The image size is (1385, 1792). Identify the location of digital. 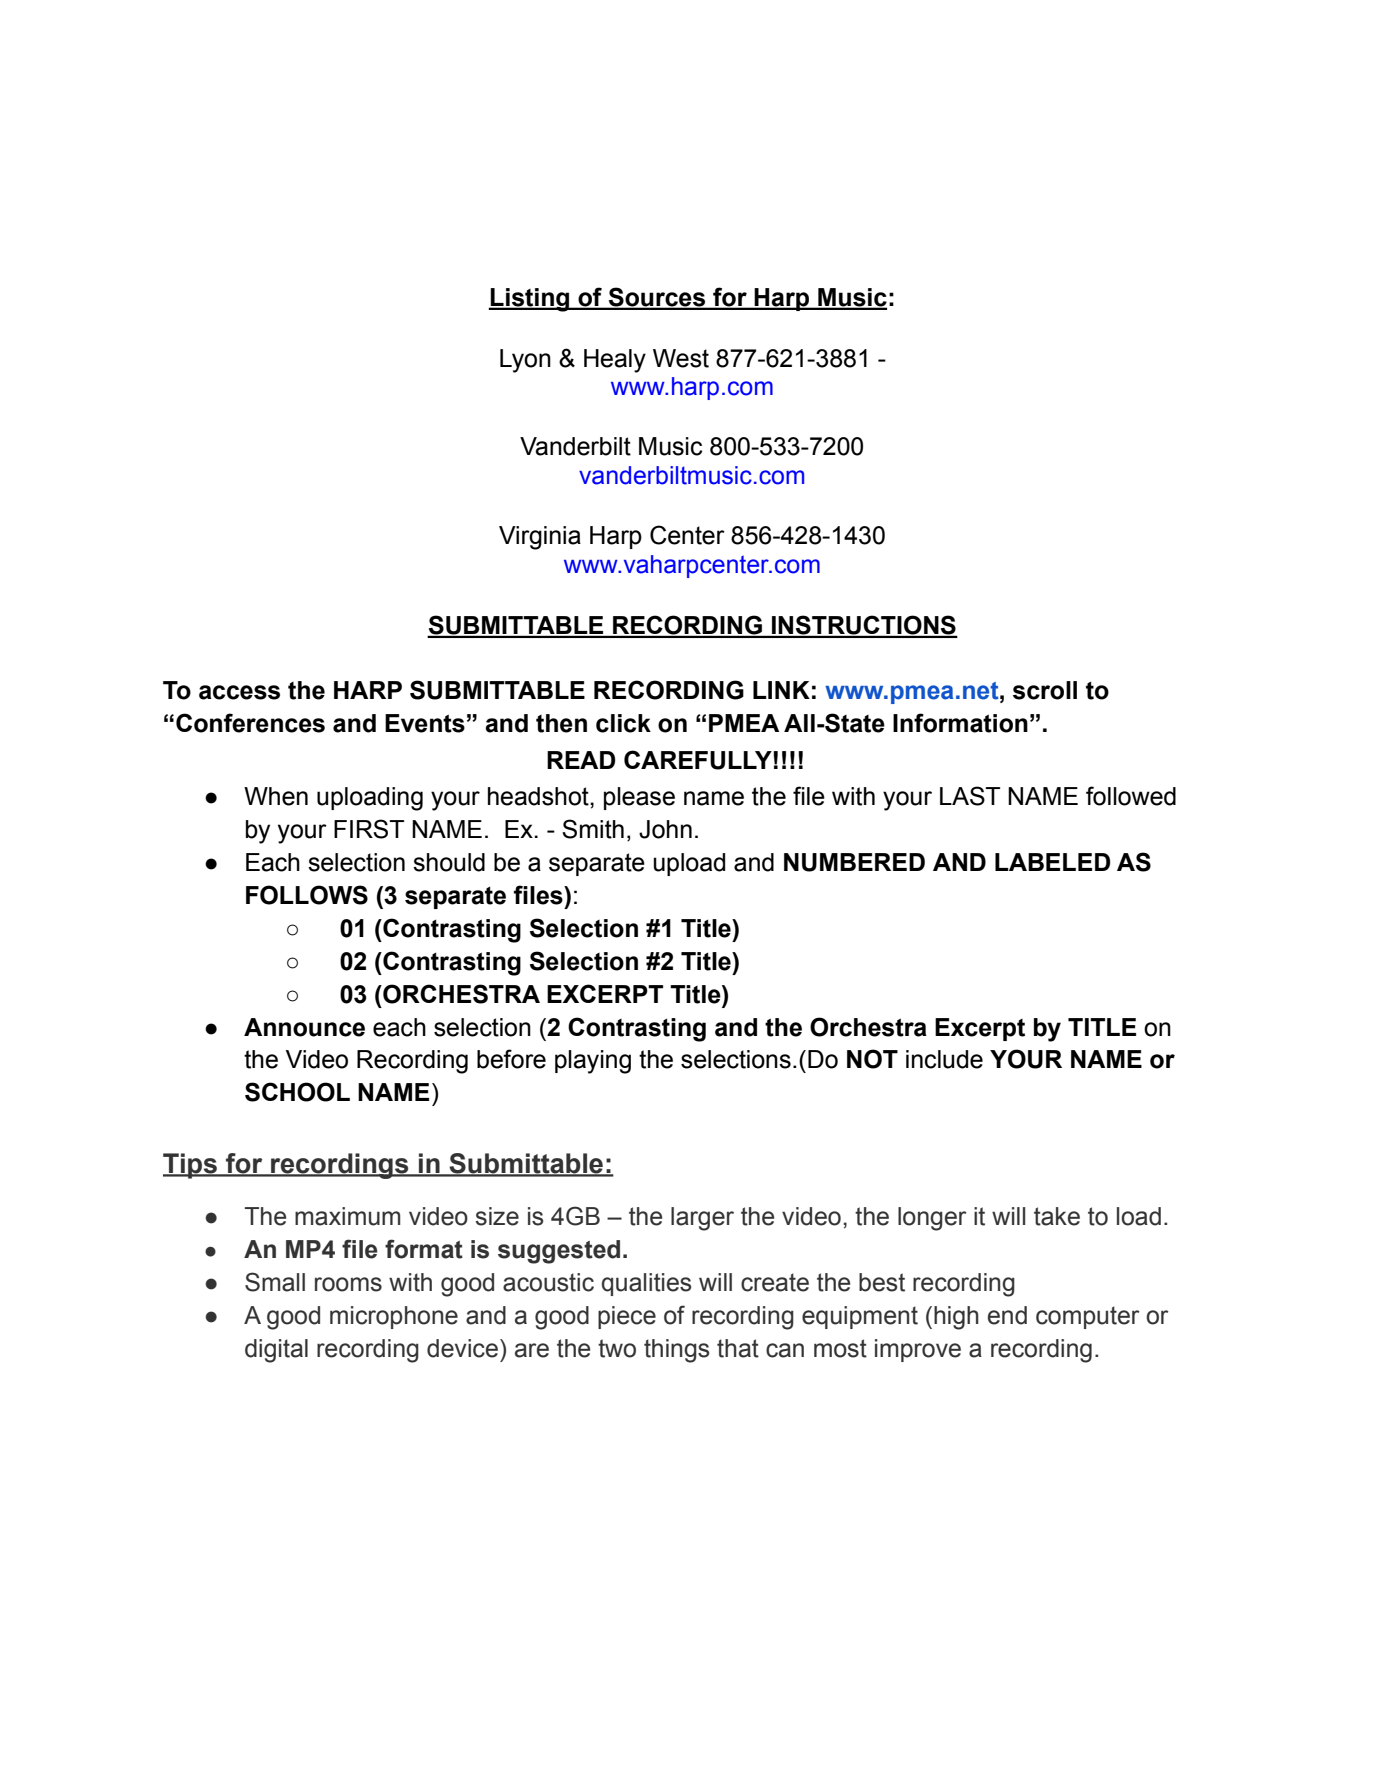
(276, 1351).
